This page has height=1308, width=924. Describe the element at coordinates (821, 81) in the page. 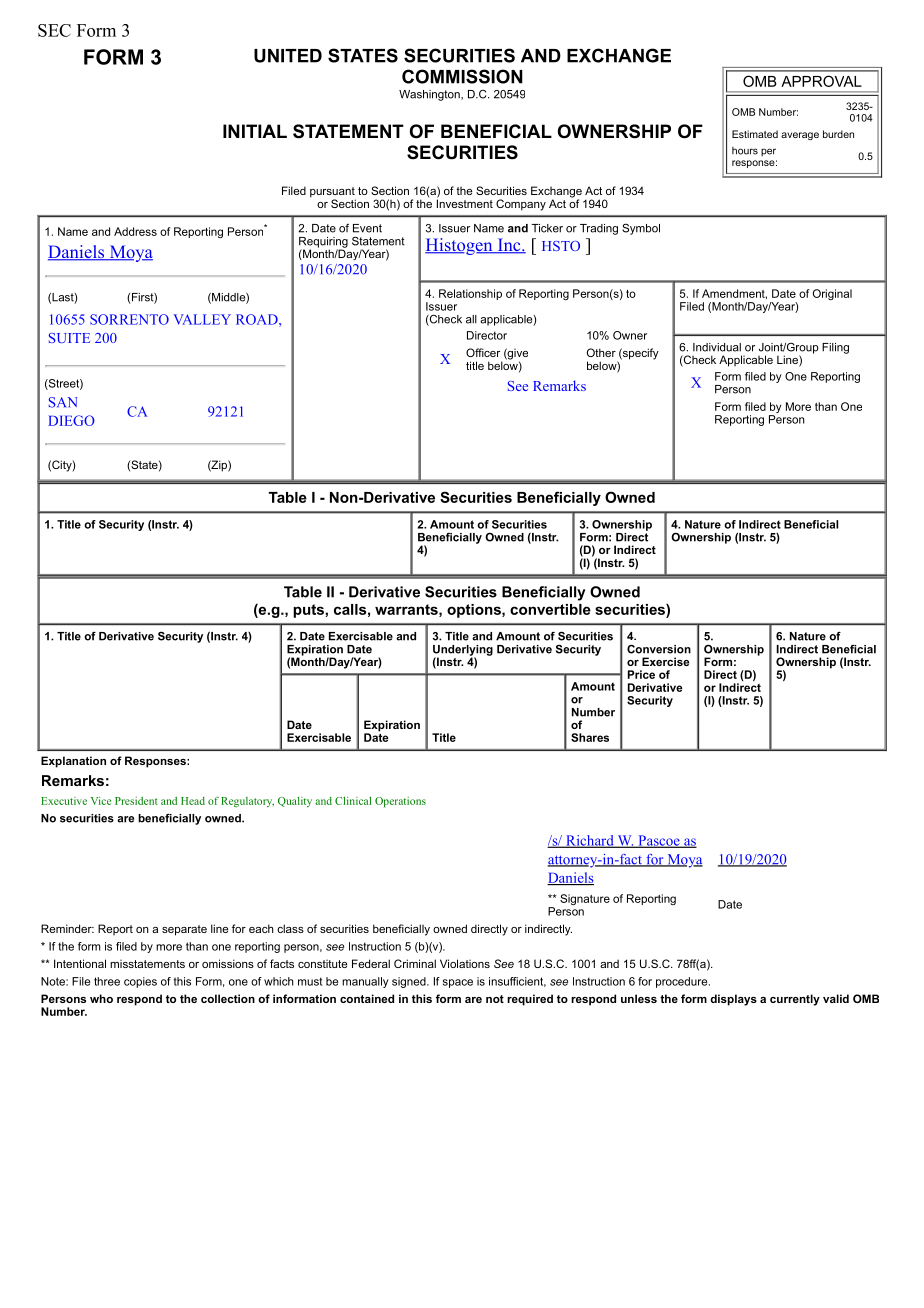

I see `APPROVAL` at that location.
